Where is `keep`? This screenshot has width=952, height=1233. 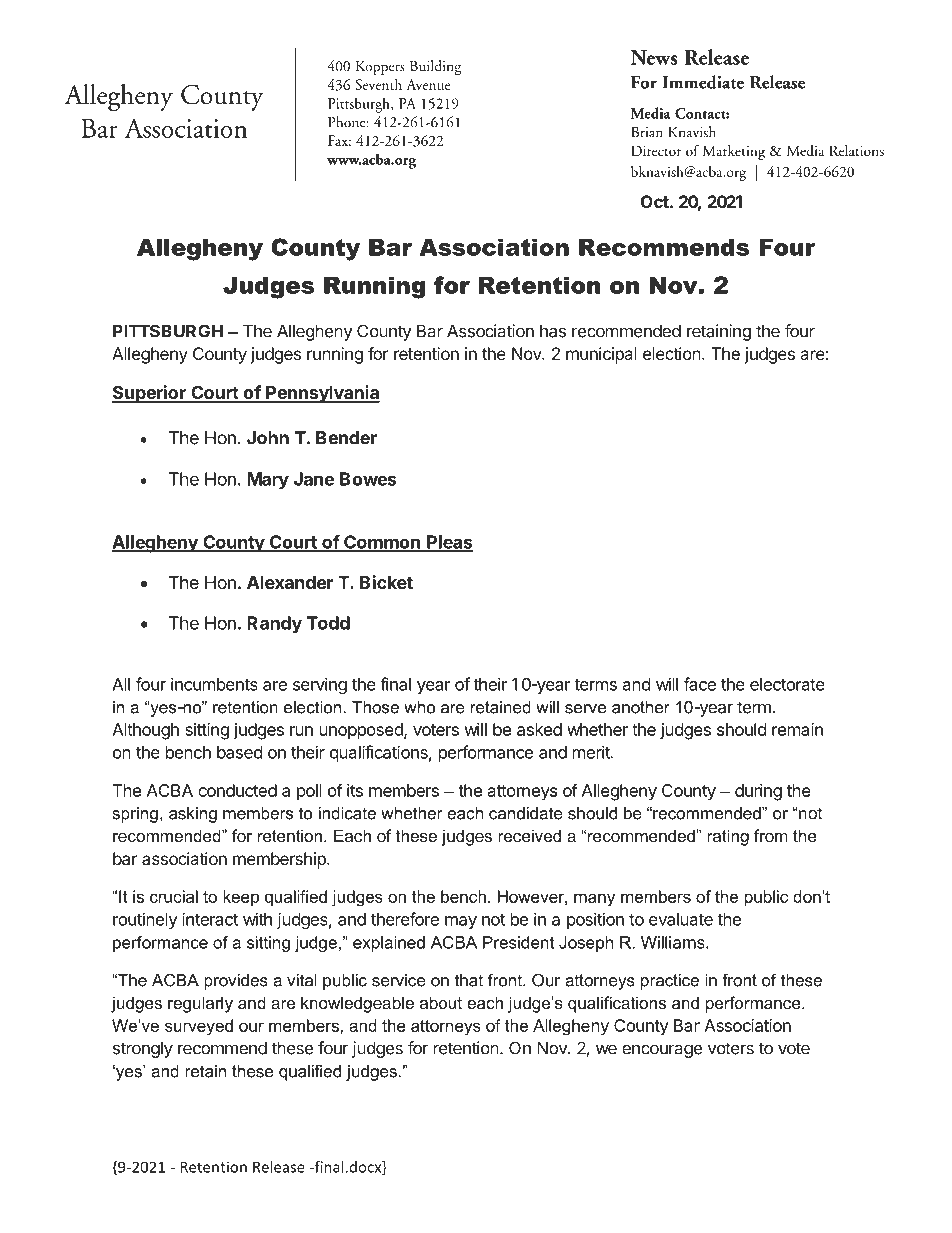
keep is located at coordinates (241, 898).
